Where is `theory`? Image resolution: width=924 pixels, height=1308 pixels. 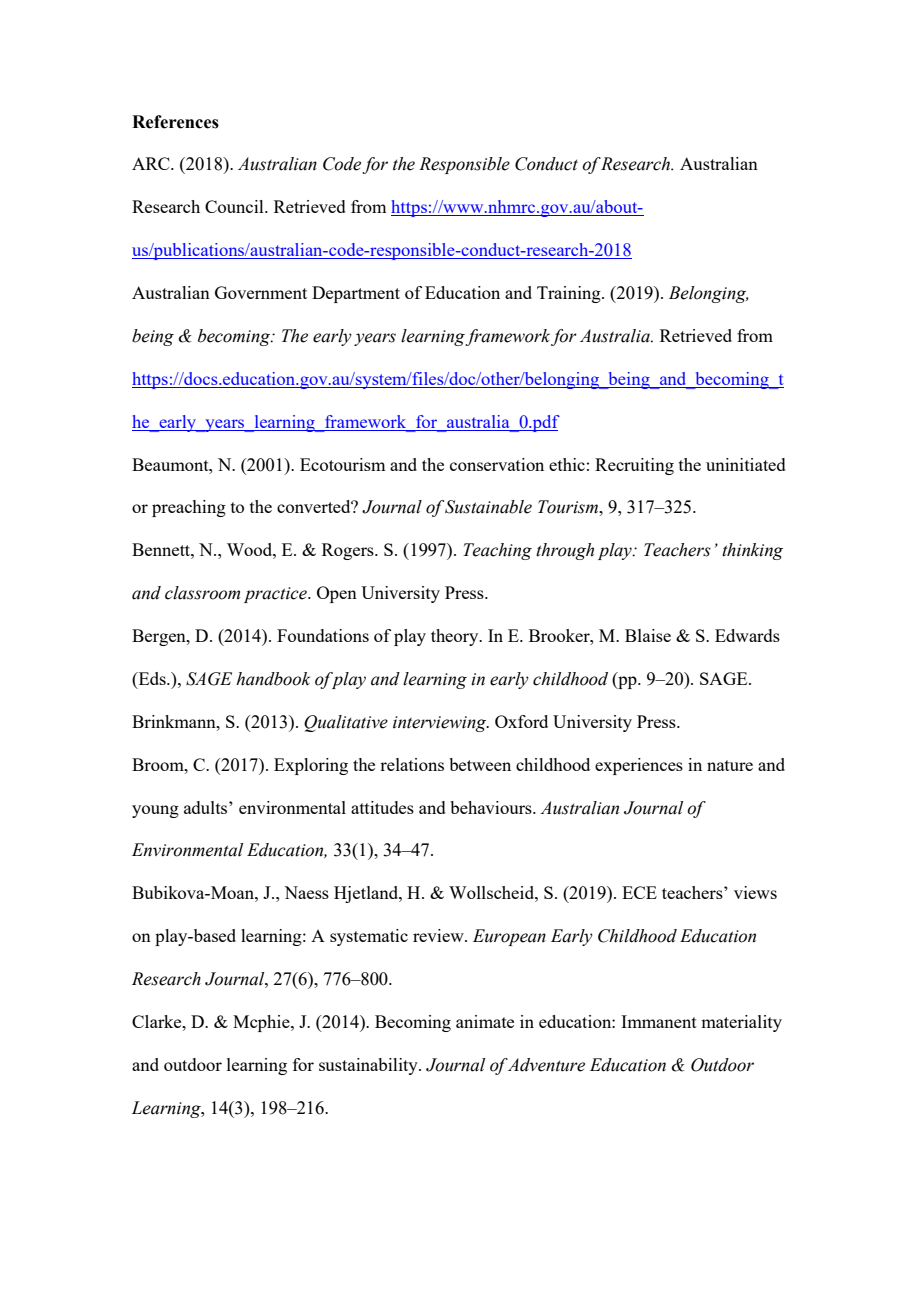
theory is located at coordinates (456, 637).
